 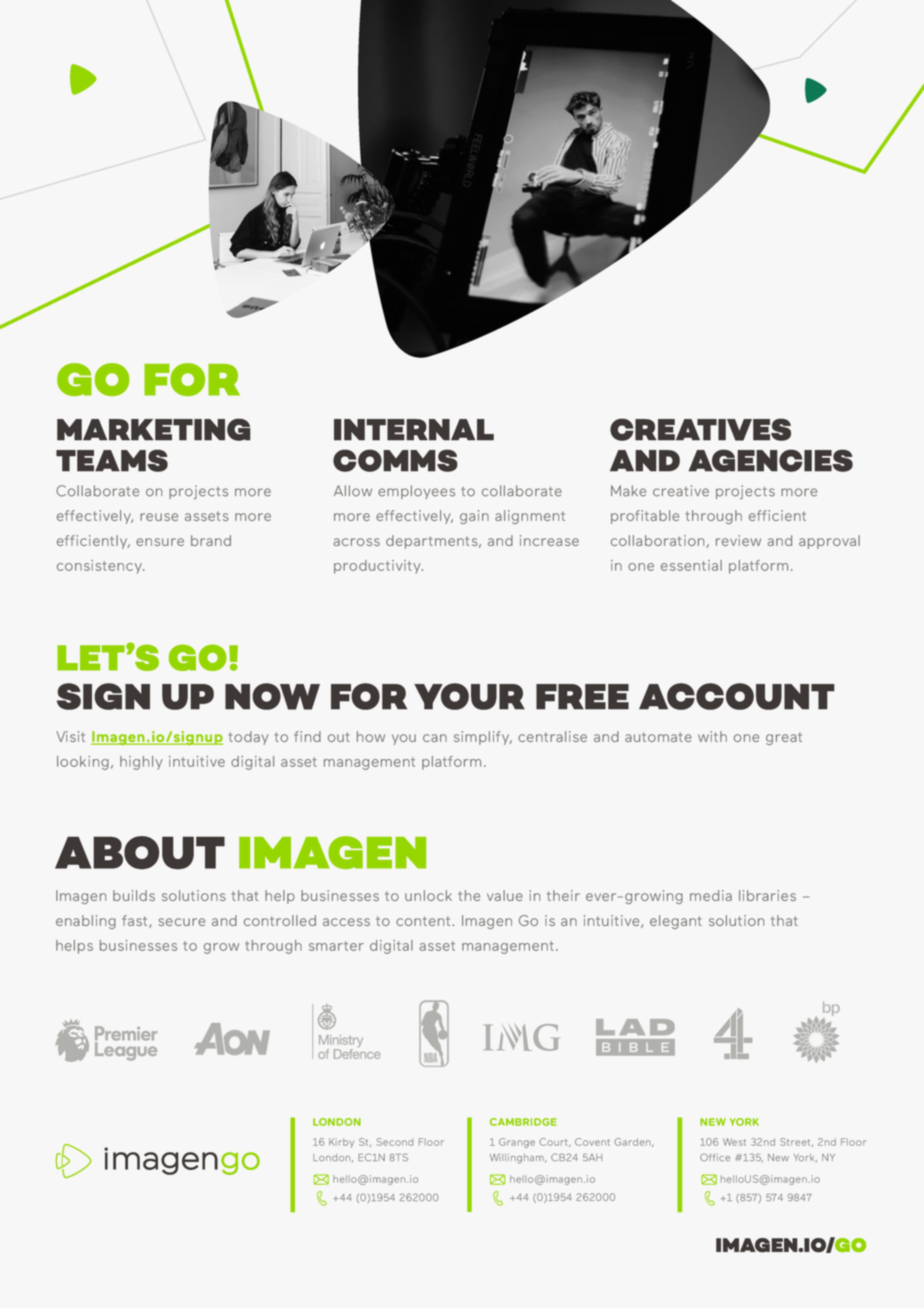 I want to click on West, so click(x=734, y=1142).
